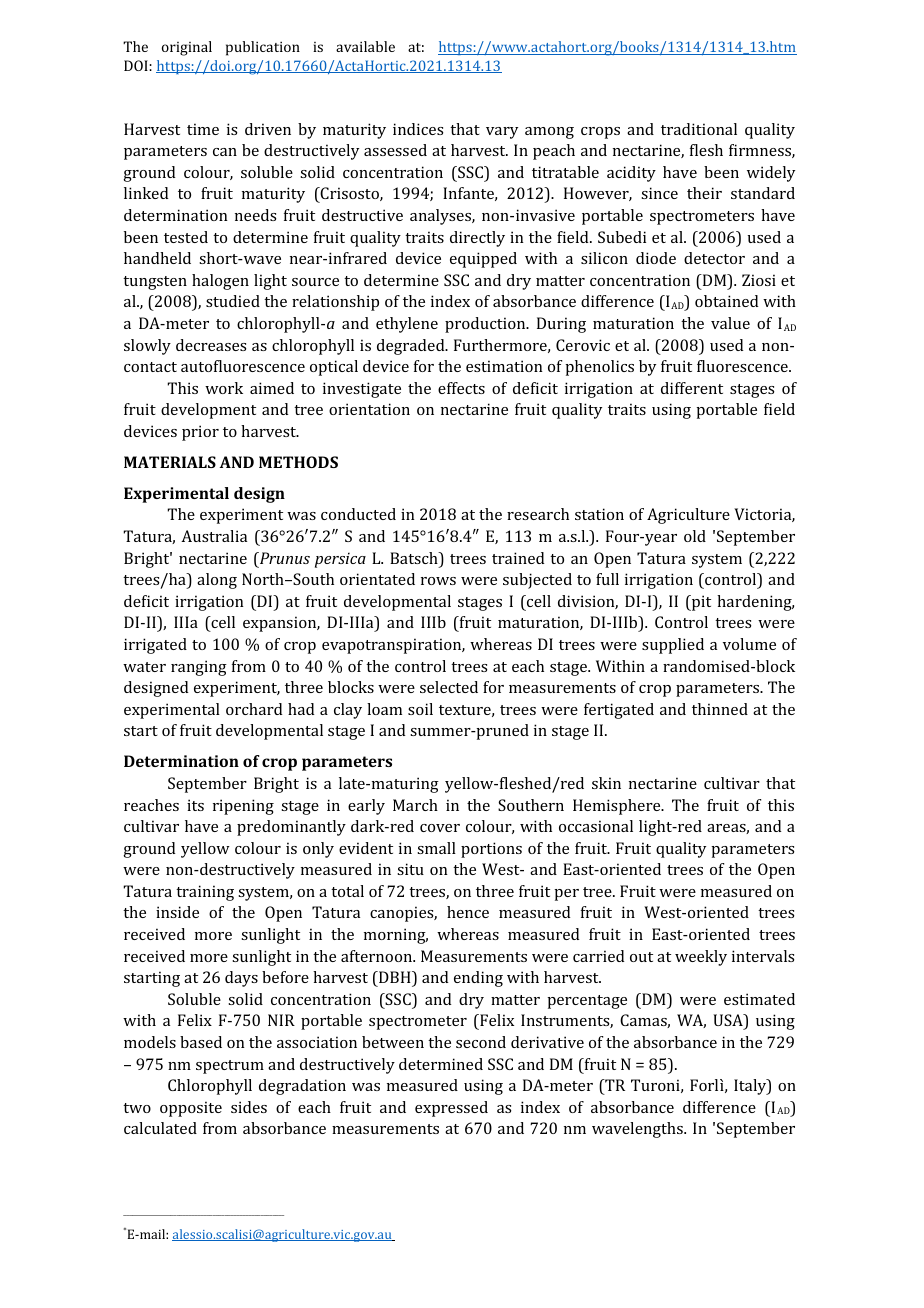 The width and height of the document is (924, 1308). What do you see at coordinates (187, 48) in the document?
I see `original` at bounding box center [187, 48].
